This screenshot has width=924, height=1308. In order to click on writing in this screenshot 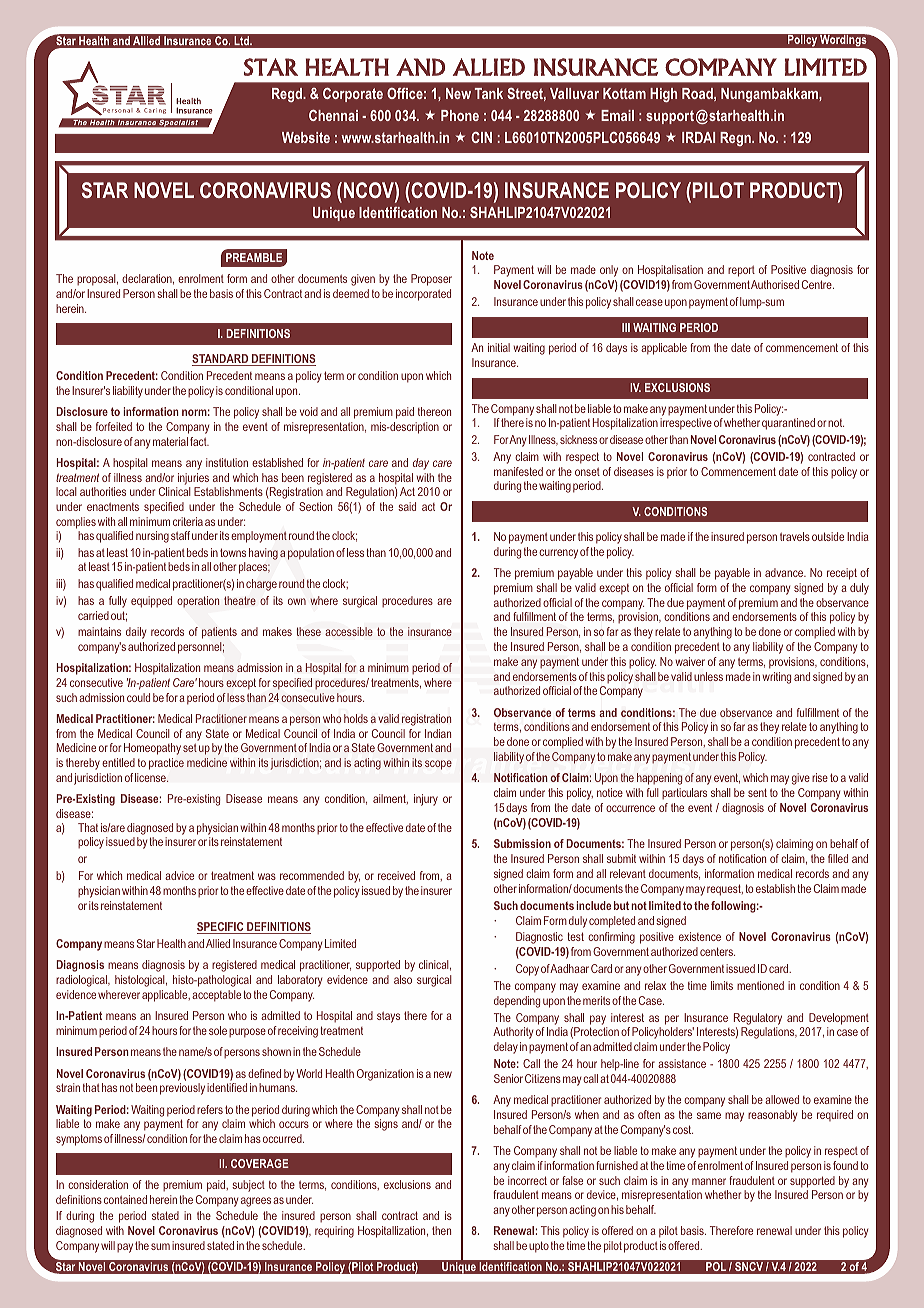, I will do `click(777, 678)`.
